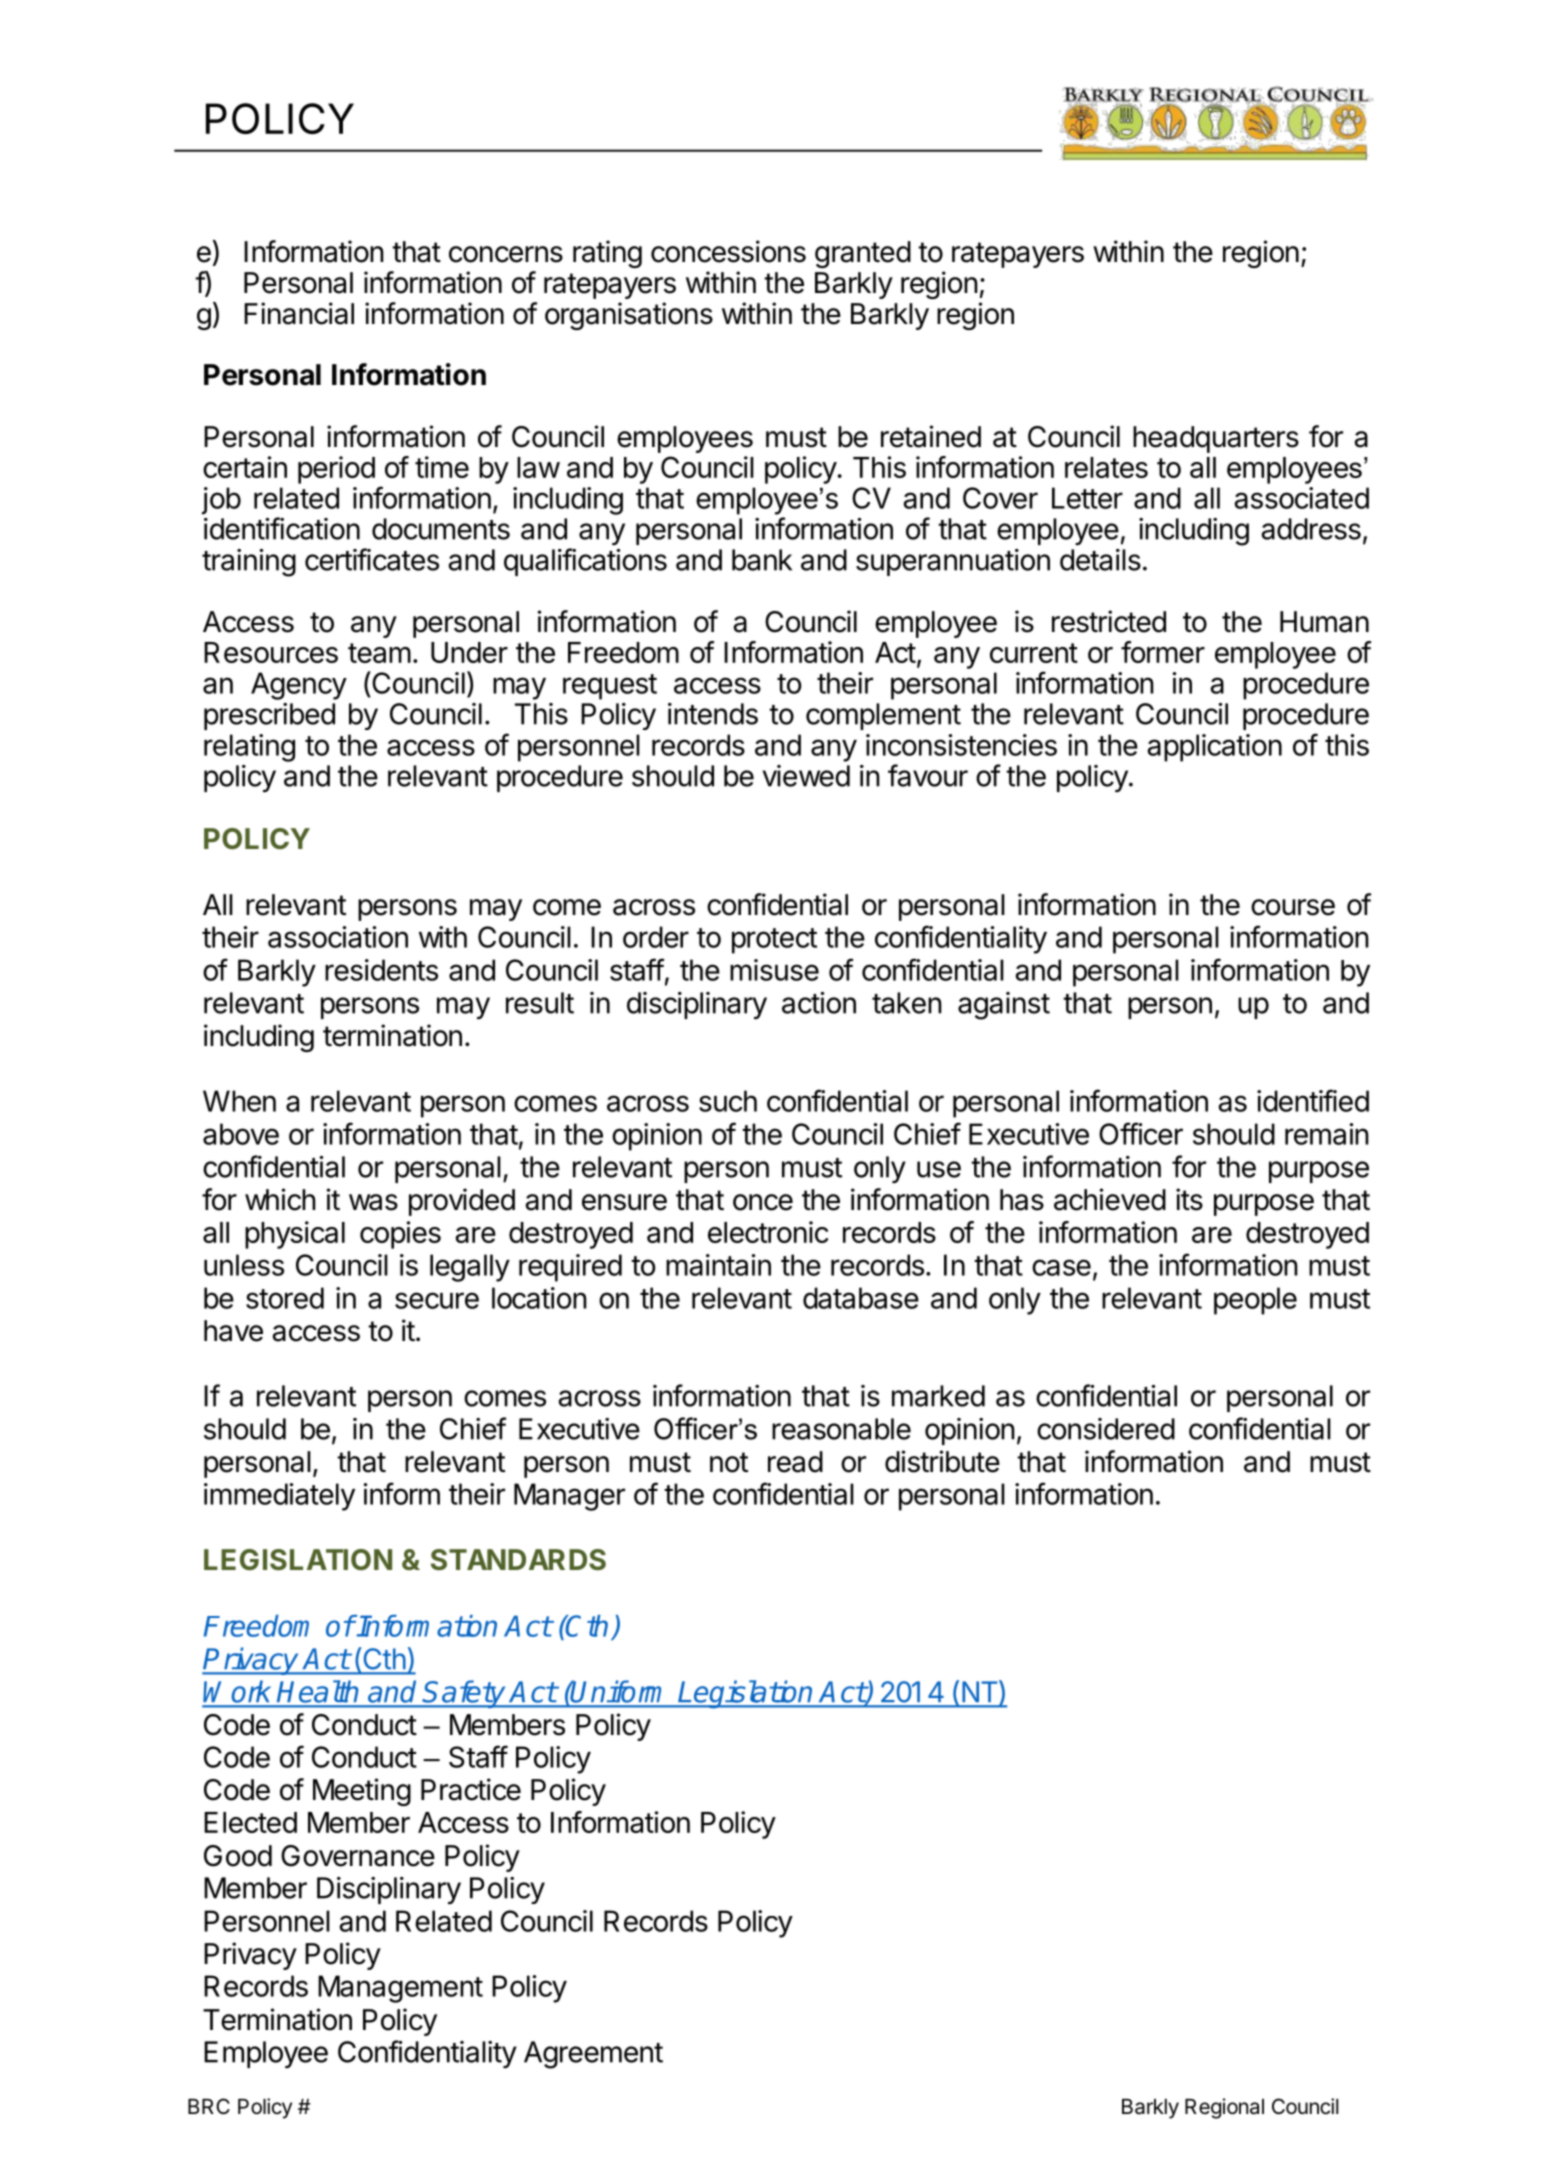 The image size is (1542, 2182). What do you see at coordinates (299, 313) in the screenshot?
I see `Financial` at bounding box center [299, 313].
